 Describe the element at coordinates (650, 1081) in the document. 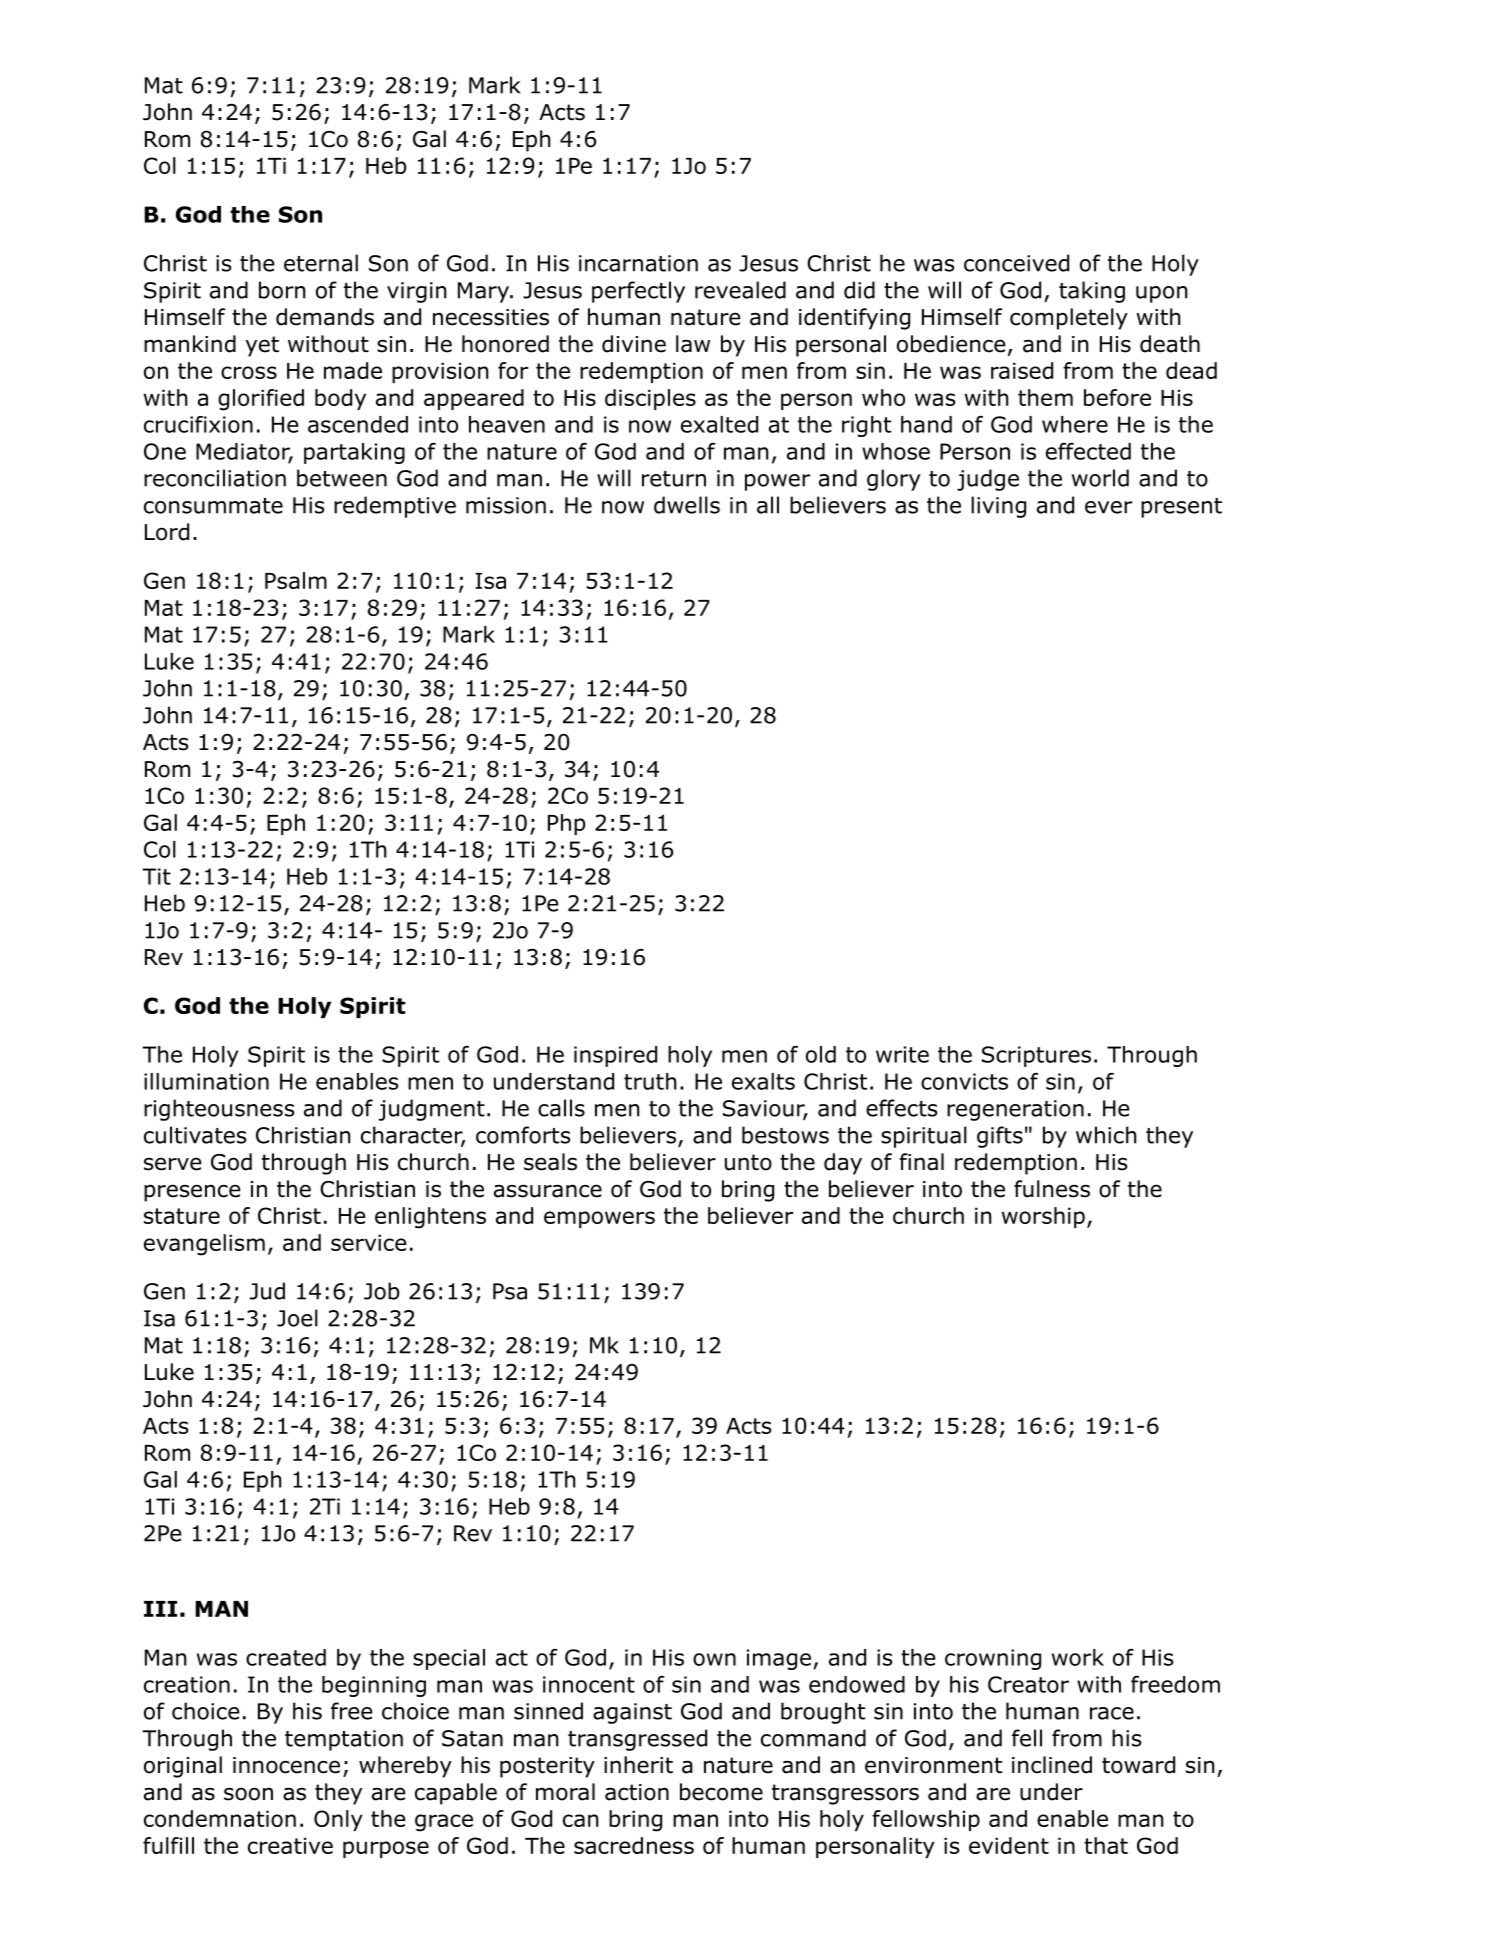

I see `truth` at that location.
